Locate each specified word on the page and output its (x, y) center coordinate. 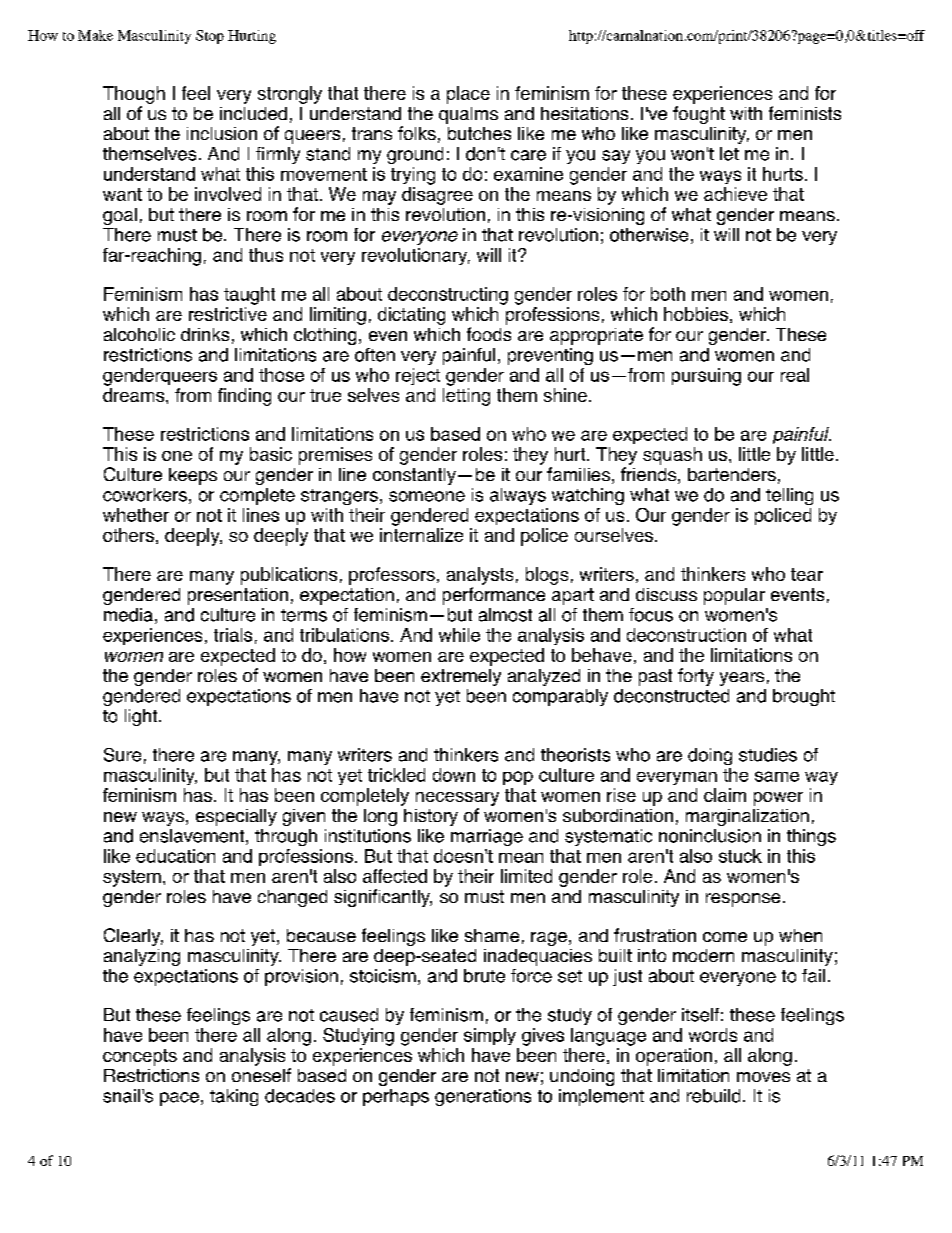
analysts (480, 576)
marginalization (747, 817)
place (468, 95)
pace (179, 1099)
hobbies (696, 314)
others (128, 535)
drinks (205, 334)
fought (699, 115)
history (431, 817)
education (175, 856)
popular (734, 596)
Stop (210, 37)
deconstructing (448, 296)
